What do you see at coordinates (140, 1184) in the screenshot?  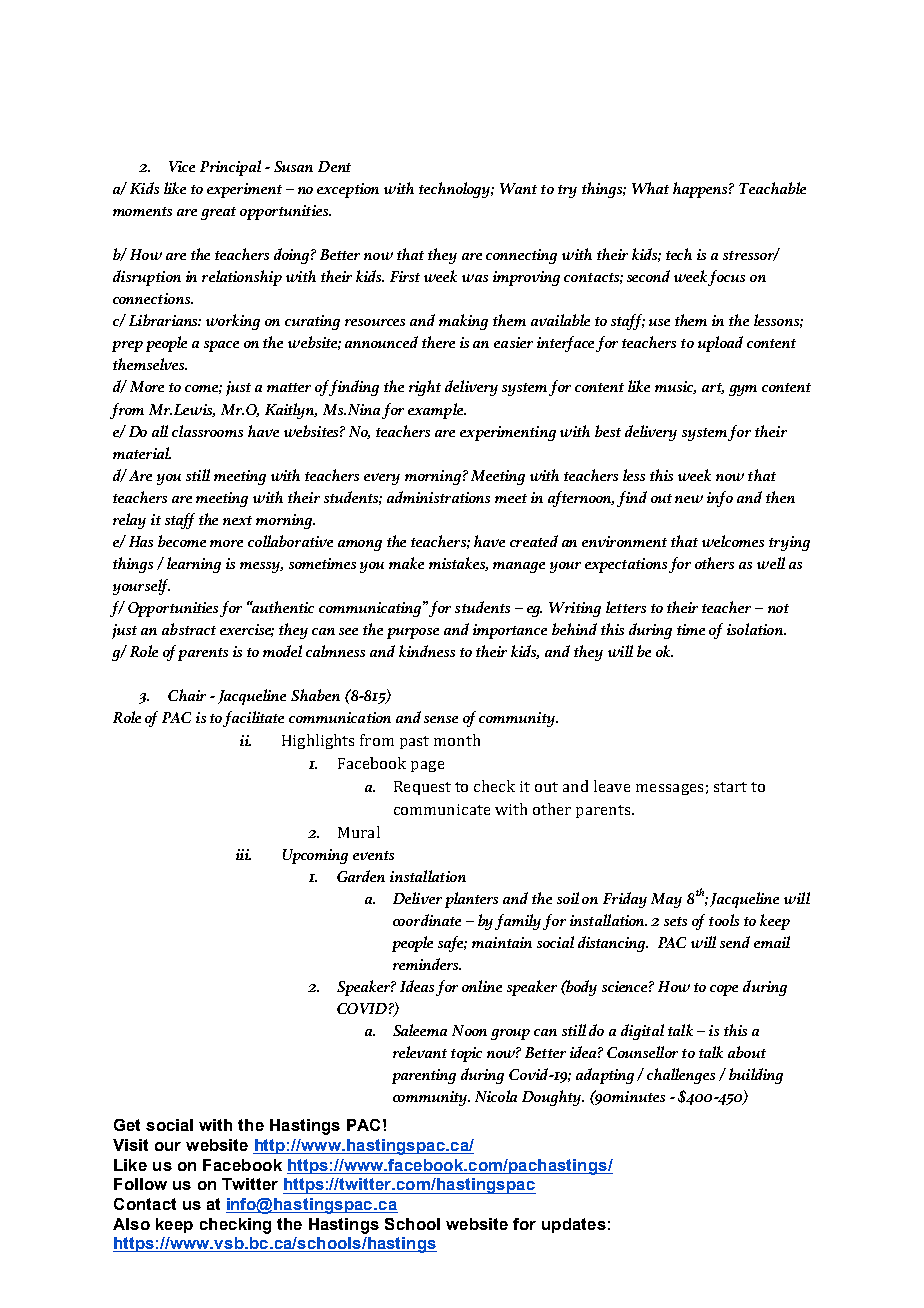 I see `Follow` at bounding box center [140, 1184].
